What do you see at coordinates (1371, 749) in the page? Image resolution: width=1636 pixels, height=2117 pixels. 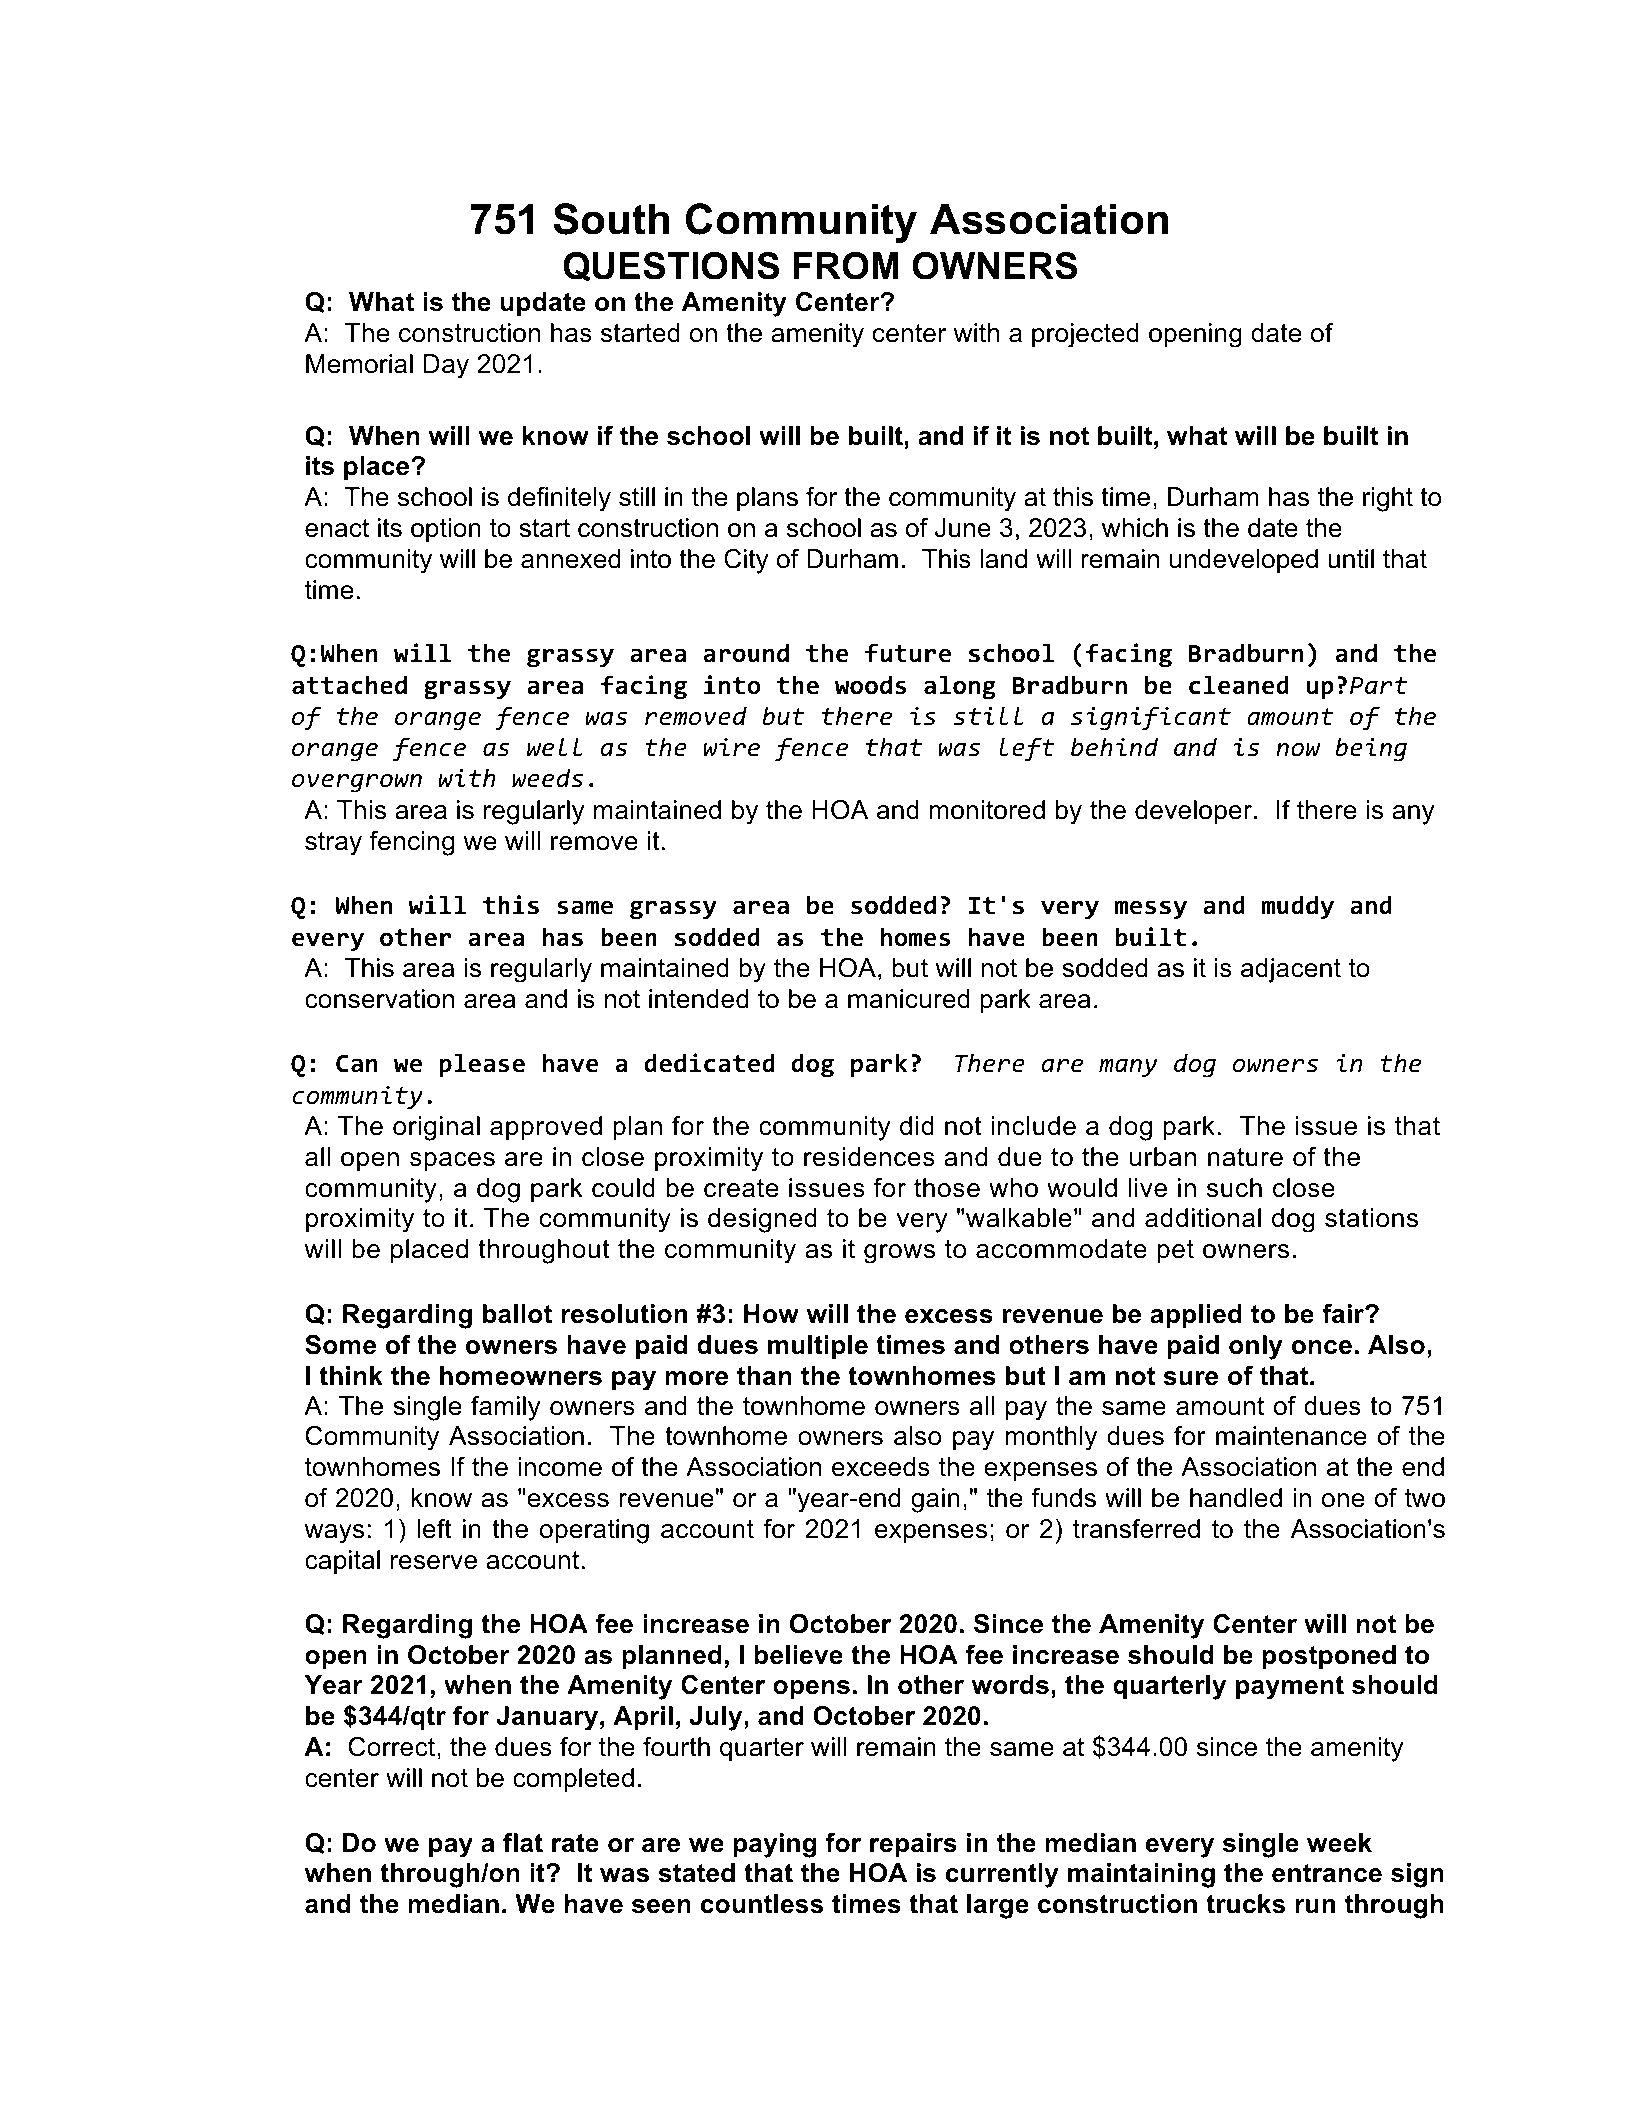 I see `being` at bounding box center [1371, 749].
